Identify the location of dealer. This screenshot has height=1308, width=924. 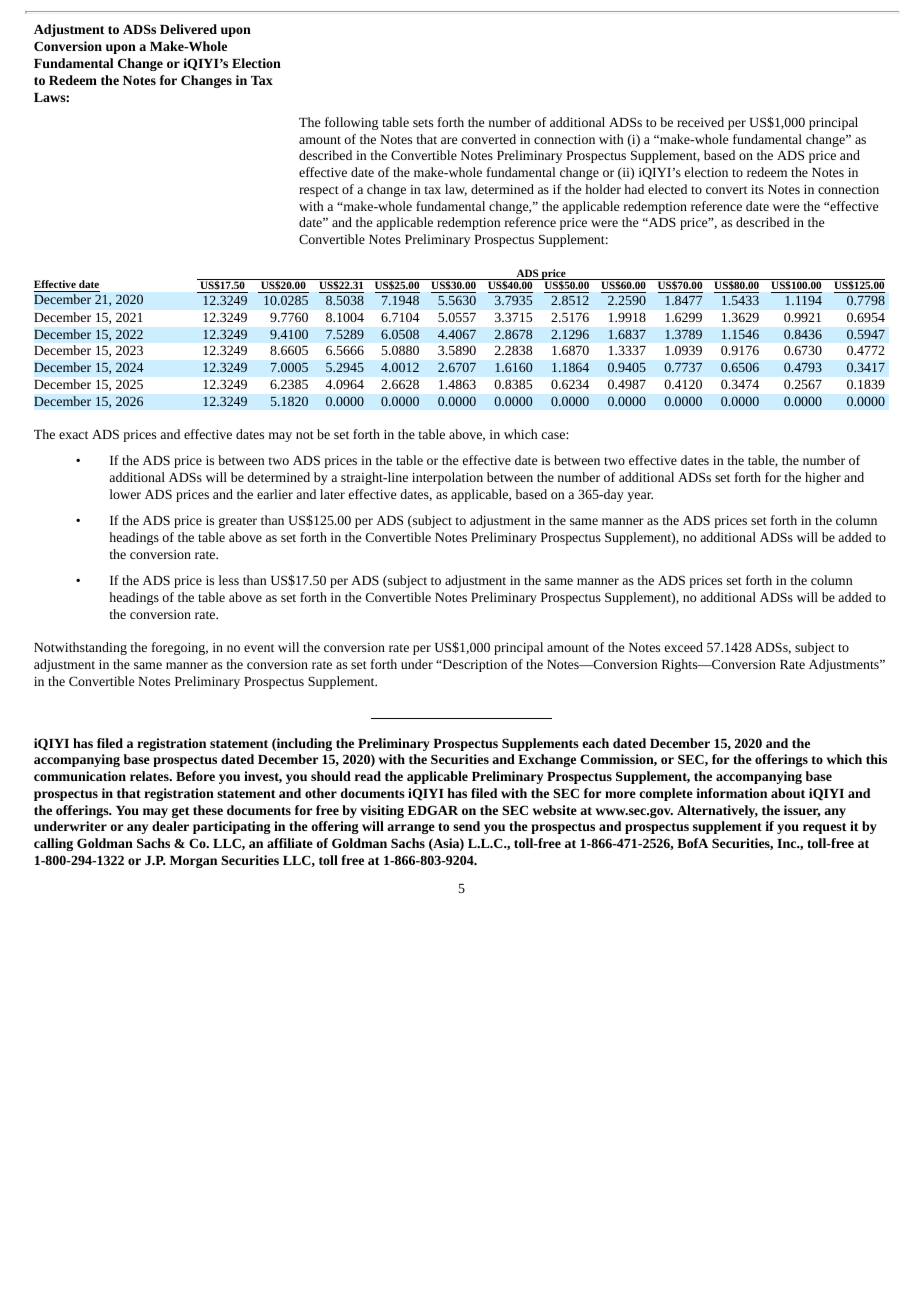
(170, 826).
